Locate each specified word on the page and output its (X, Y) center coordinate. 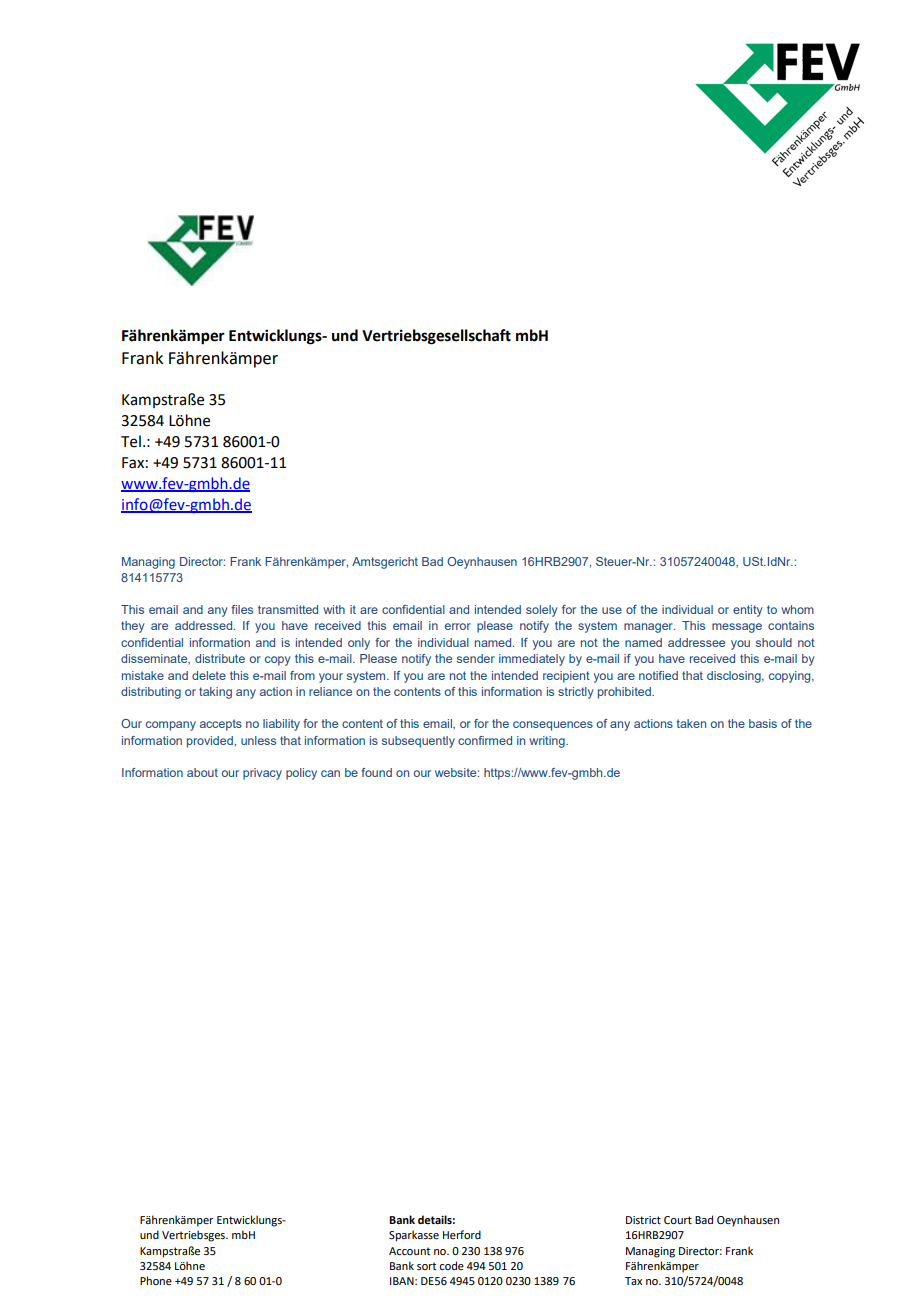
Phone (156, 1280)
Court (678, 1220)
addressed (205, 625)
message (737, 628)
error (458, 626)
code (451, 1265)
